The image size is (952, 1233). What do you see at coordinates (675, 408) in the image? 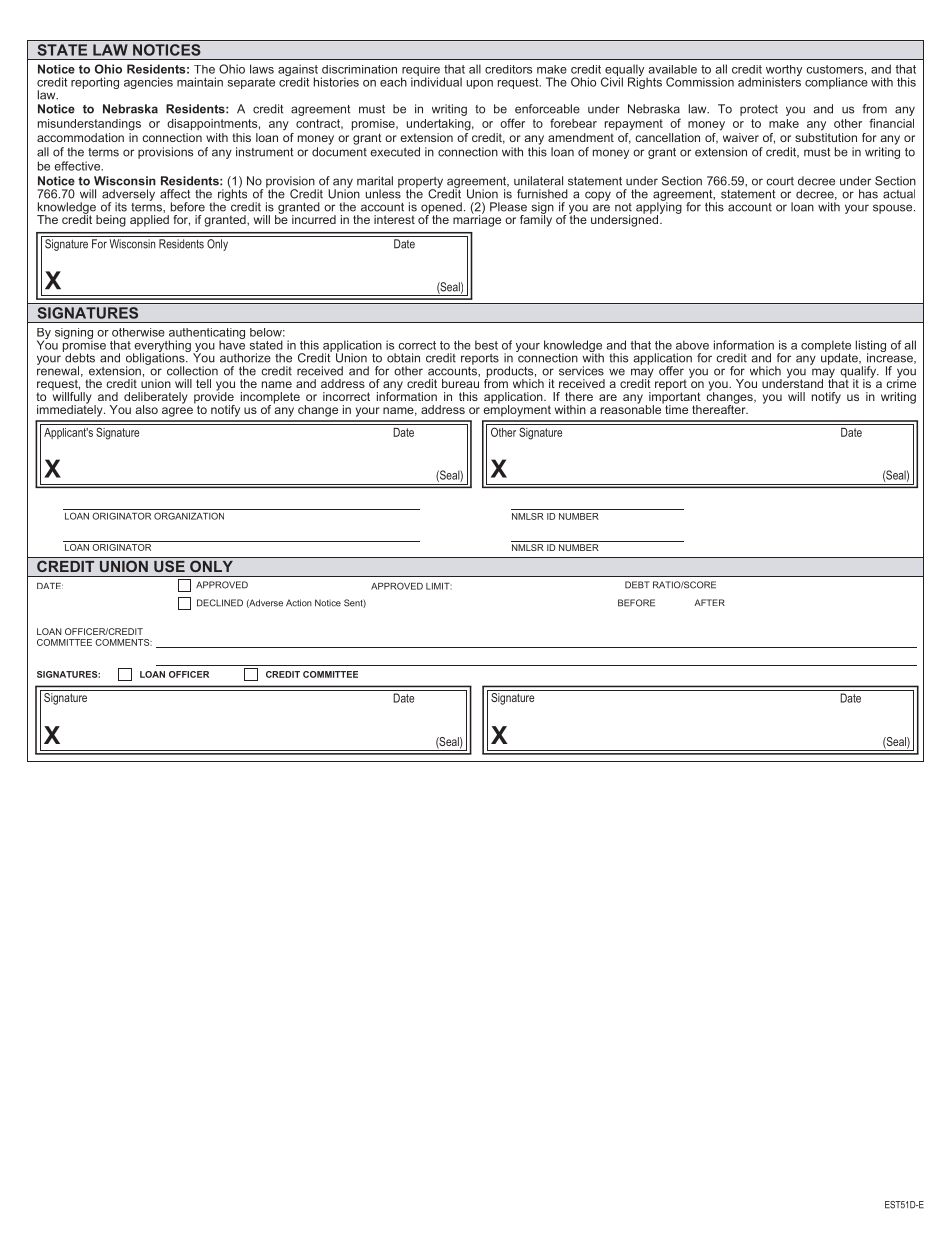
I see `time` at bounding box center [675, 408].
